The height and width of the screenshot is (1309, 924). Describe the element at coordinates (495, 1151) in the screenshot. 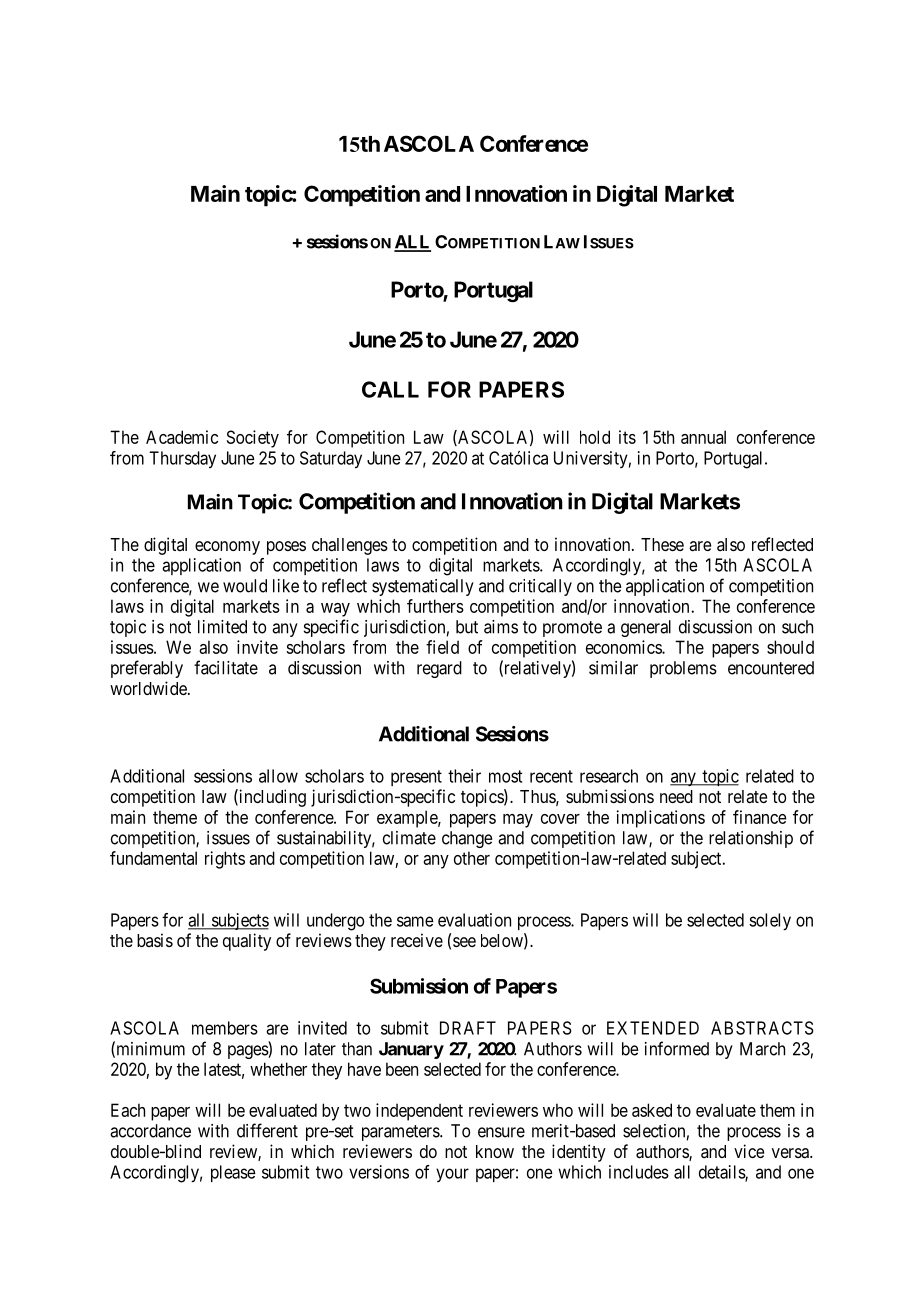

I see `know` at that location.
